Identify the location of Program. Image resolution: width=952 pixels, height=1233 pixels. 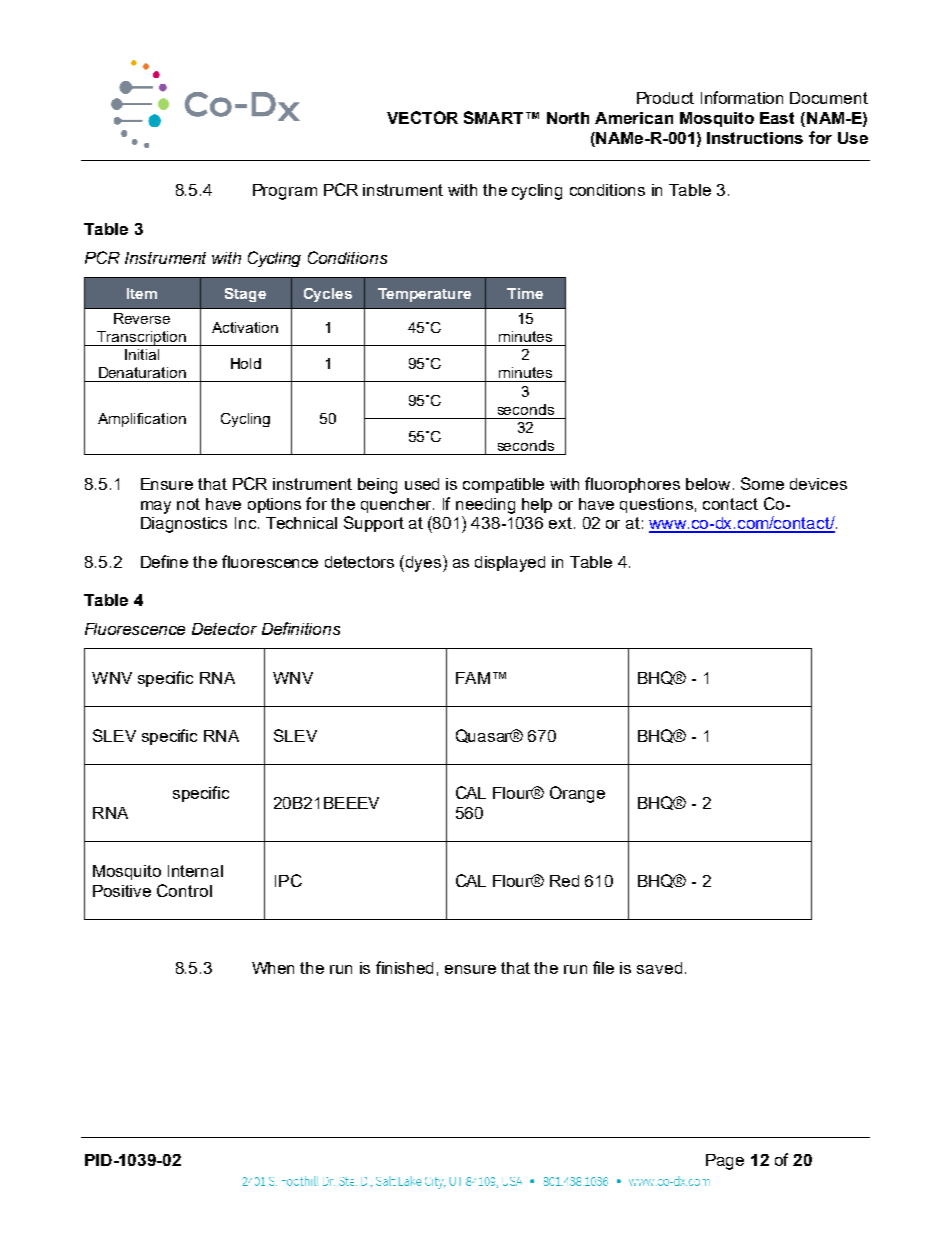
(285, 192).
